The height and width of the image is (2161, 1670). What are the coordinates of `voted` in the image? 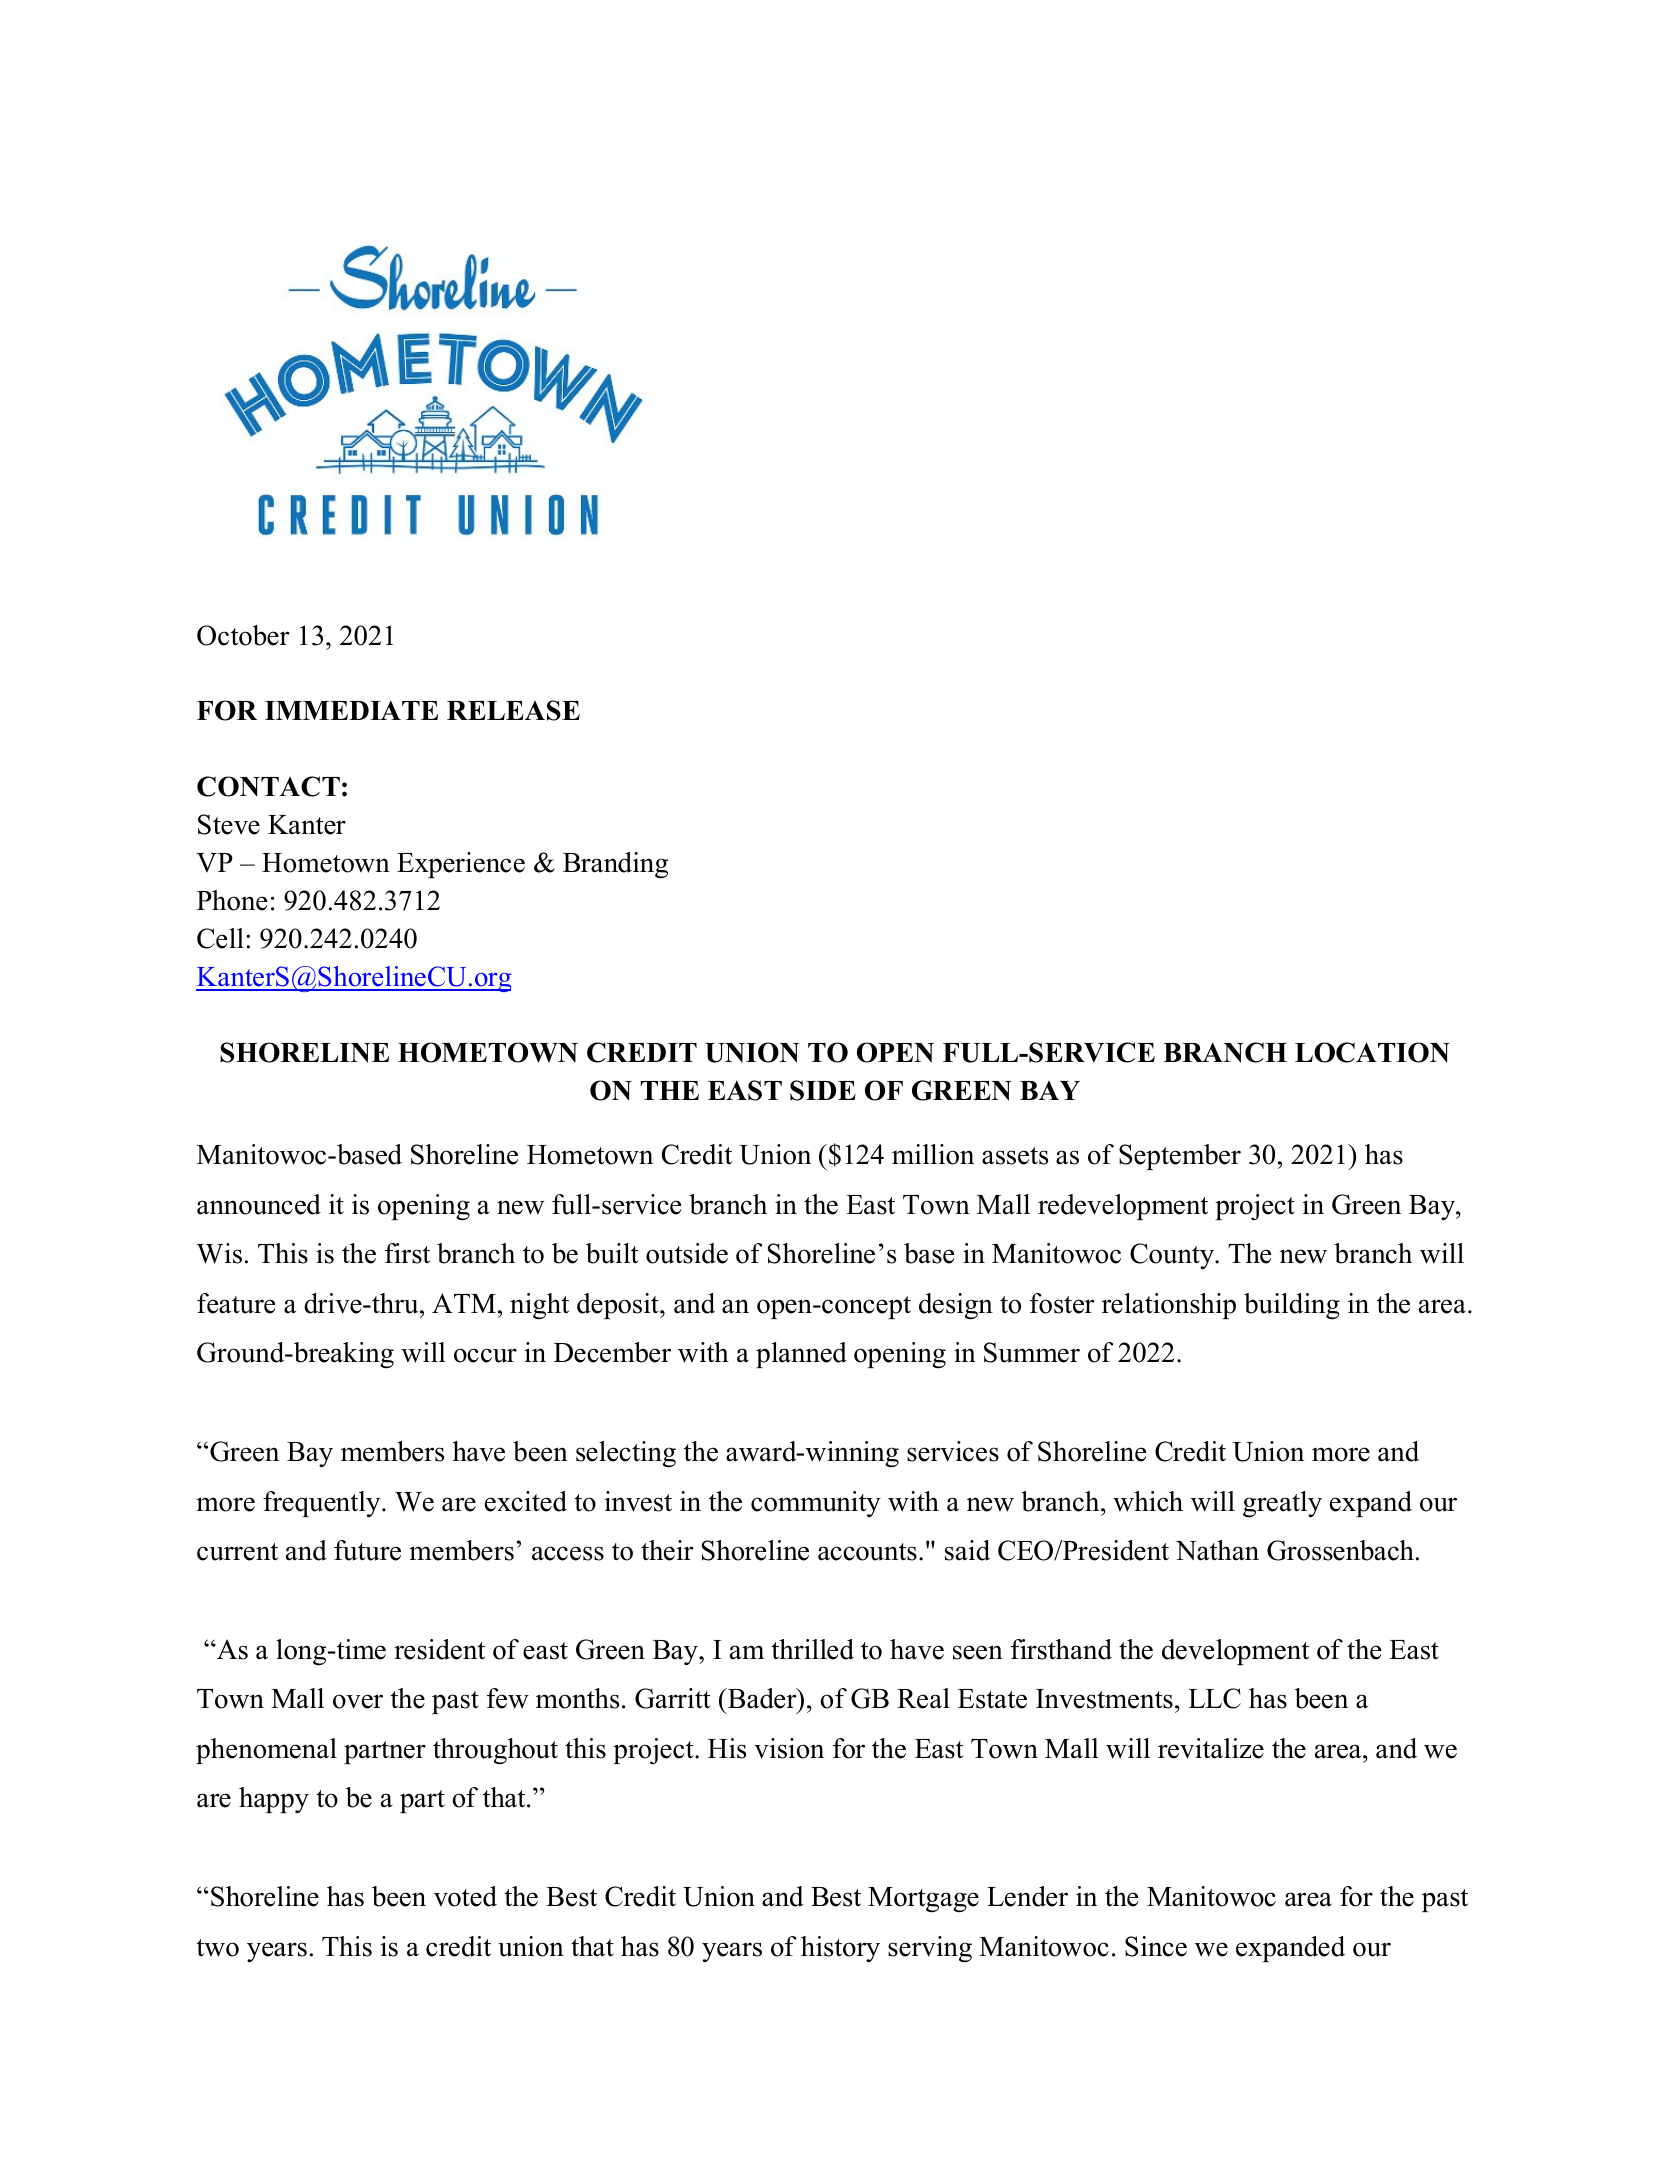 It's located at (465, 1896).
